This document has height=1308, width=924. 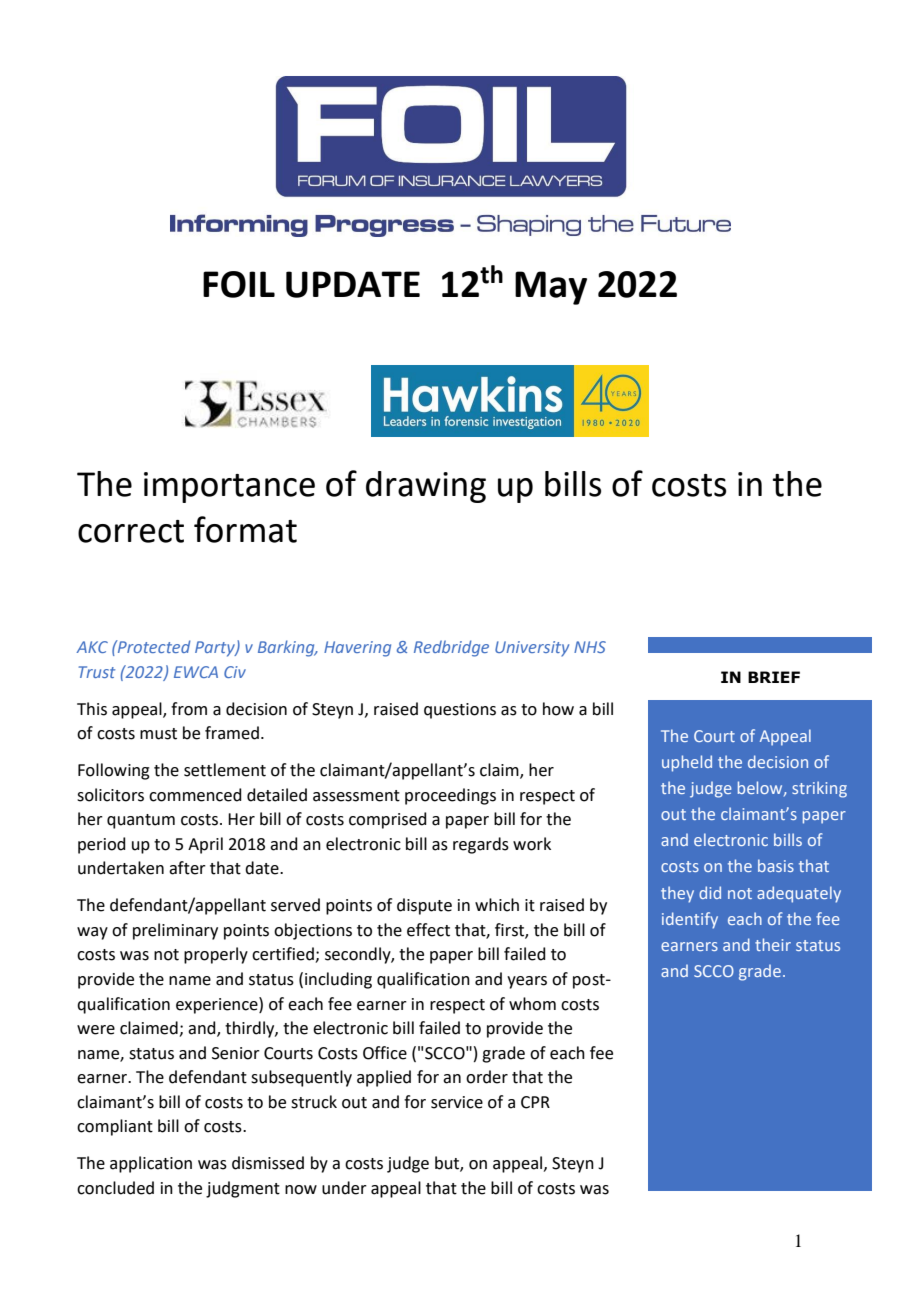 What do you see at coordinates (426, 487) in the document?
I see `drawing` at bounding box center [426, 487].
